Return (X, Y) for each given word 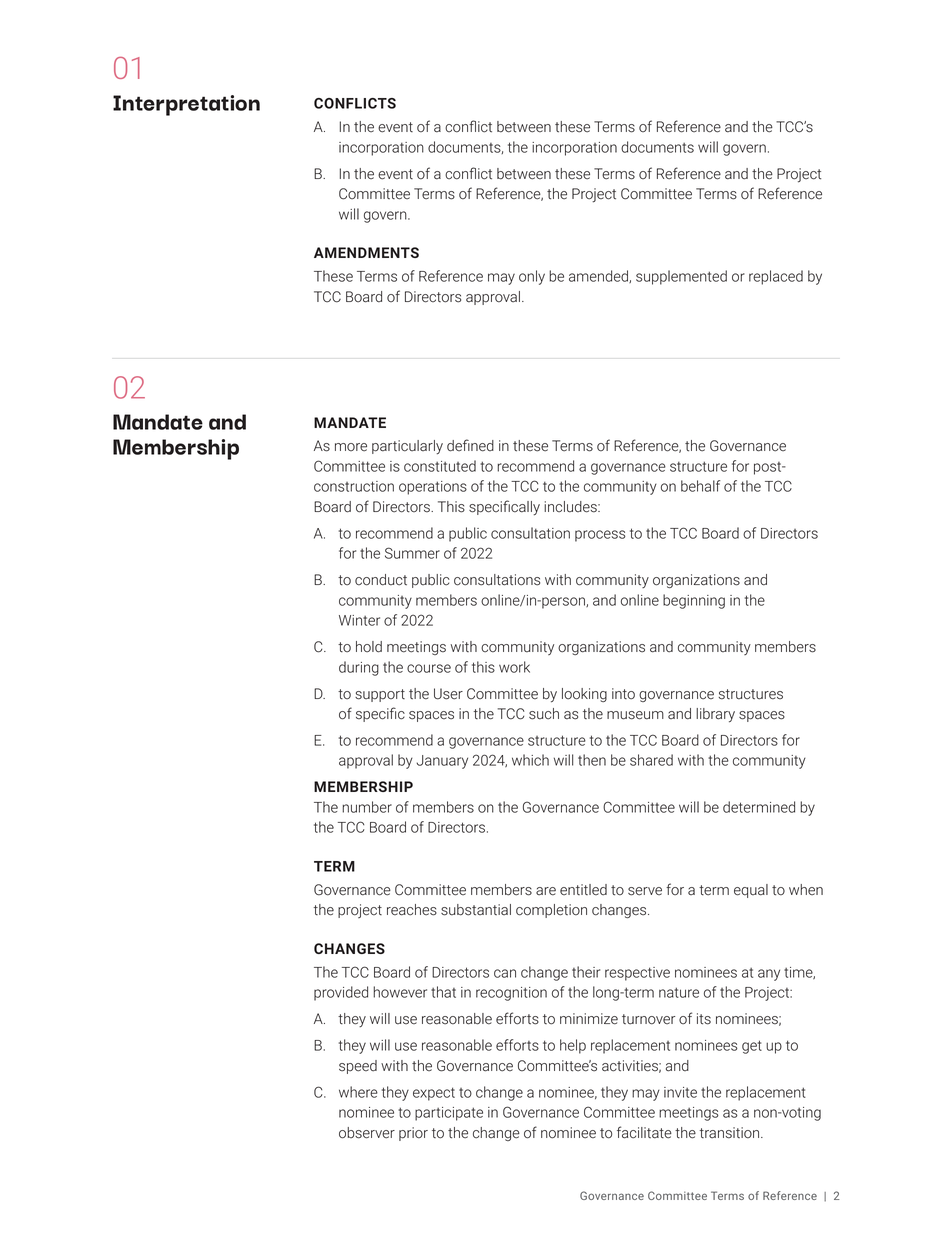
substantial (476, 910)
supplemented (681, 277)
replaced (776, 277)
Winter (359, 620)
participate (449, 1114)
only (532, 277)
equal (751, 891)
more (351, 447)
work (514, 667)
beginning (694, 601)
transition (731, 1133)
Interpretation (186, 105)
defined (470, 445)
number (367, 807)
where (358, 1092)
